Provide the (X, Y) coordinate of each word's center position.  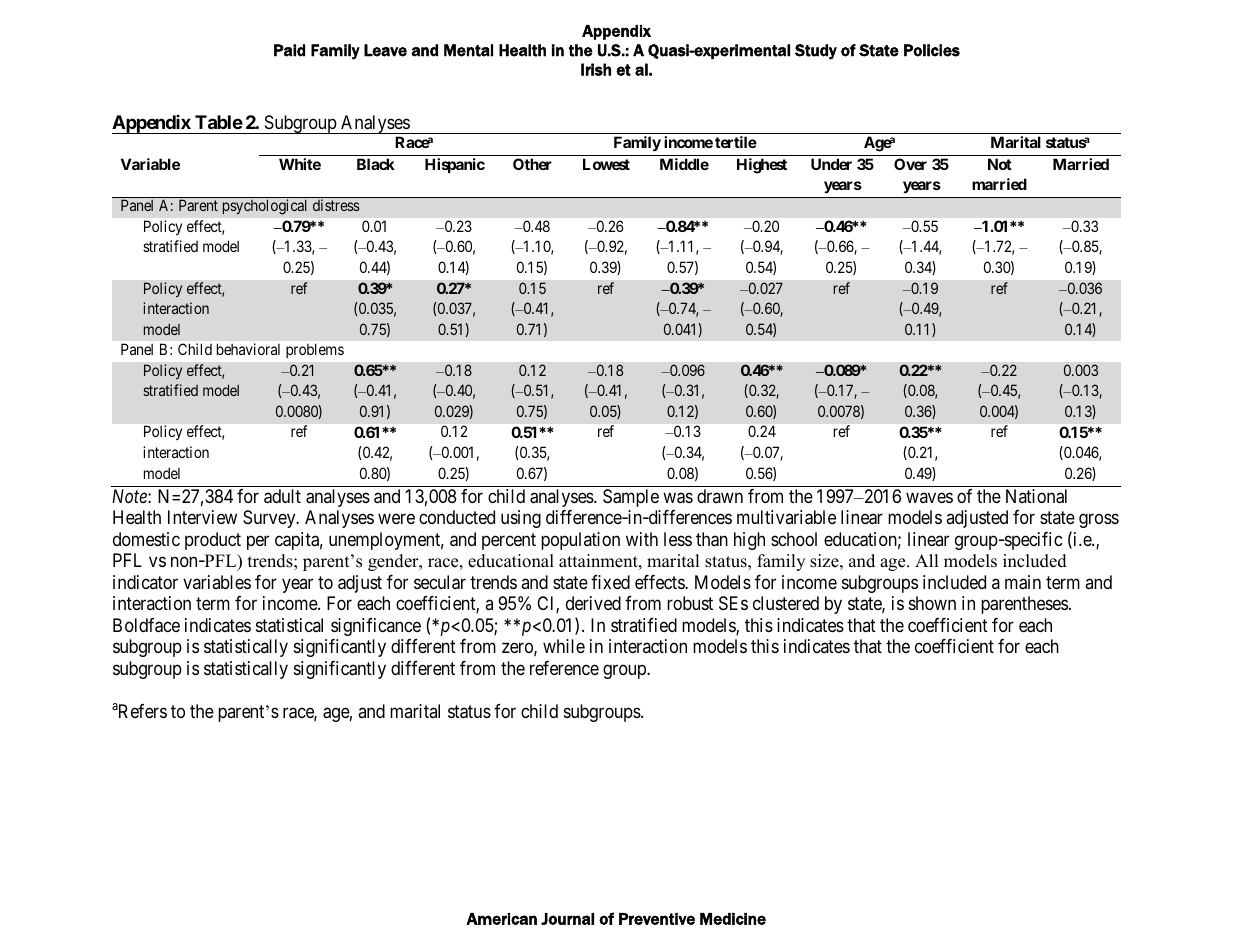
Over (910, 164)
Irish (596, 69)
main (1023, 582)
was (678, 498)
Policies (932, 50)
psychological (264, 207)
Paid (289, 50)
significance (376, 627)
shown (932, 603)
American (501, 919)
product (213, 541)
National (1036, 496)
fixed (610, 582)
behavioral (248, 349)
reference (564, 668)
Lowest (606, 164)
